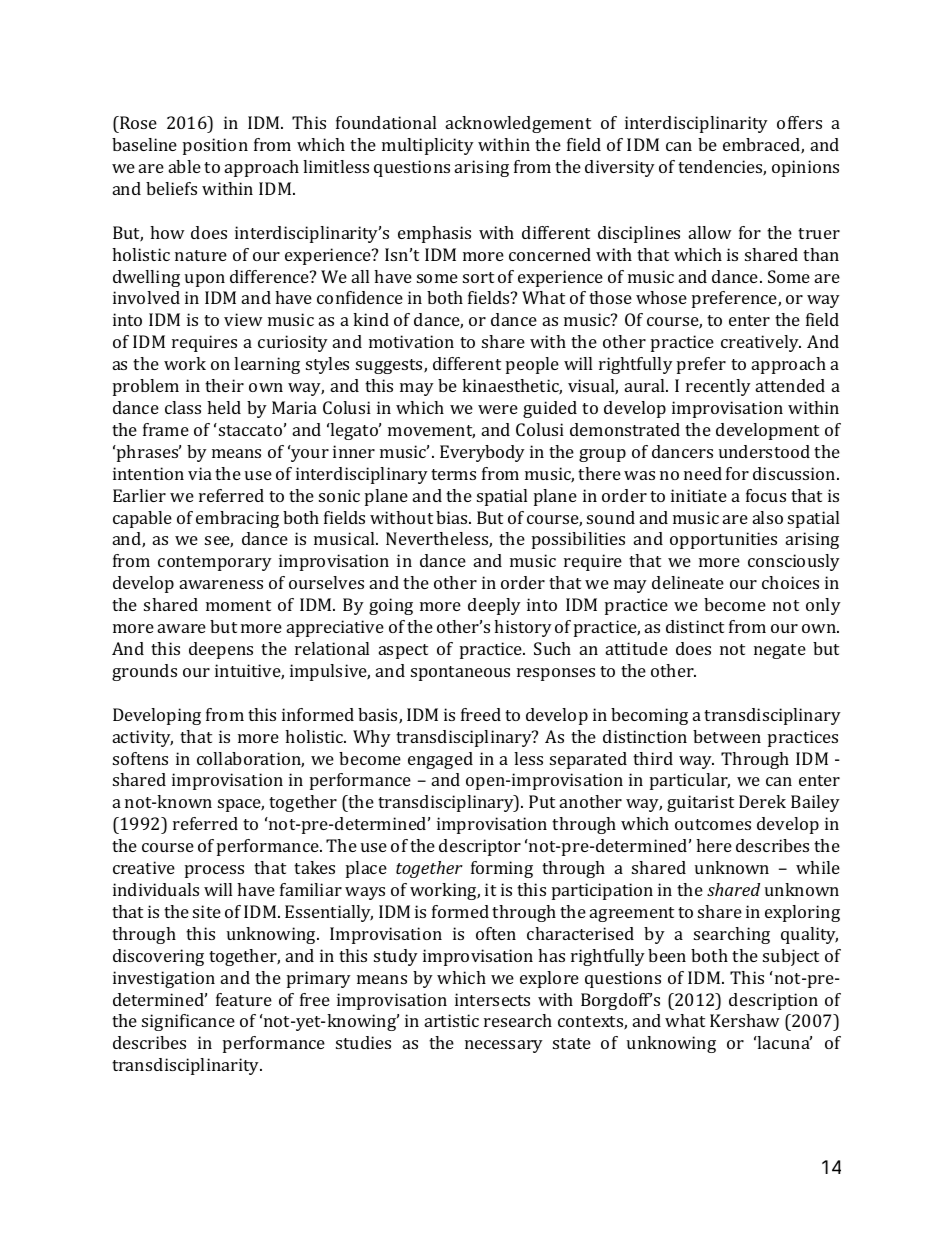 The image size is (952, 1233). What do you see at coordinates (215, 563) in the screenshot?
I see `contemporary` at bounding box center [215, 563].
